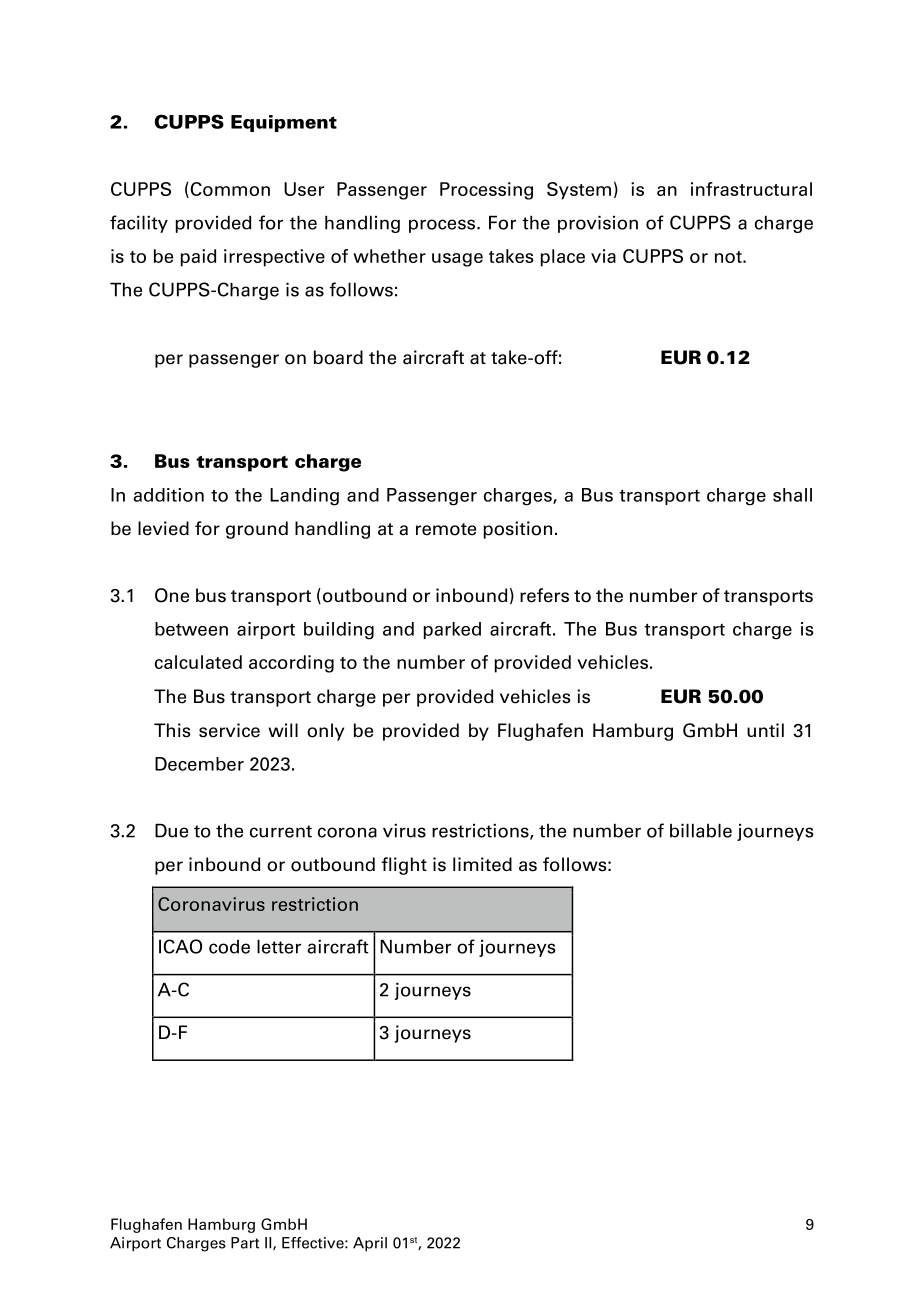 This screenshot has height=1308, width=924. I want to click on System, so click(579, 191).
